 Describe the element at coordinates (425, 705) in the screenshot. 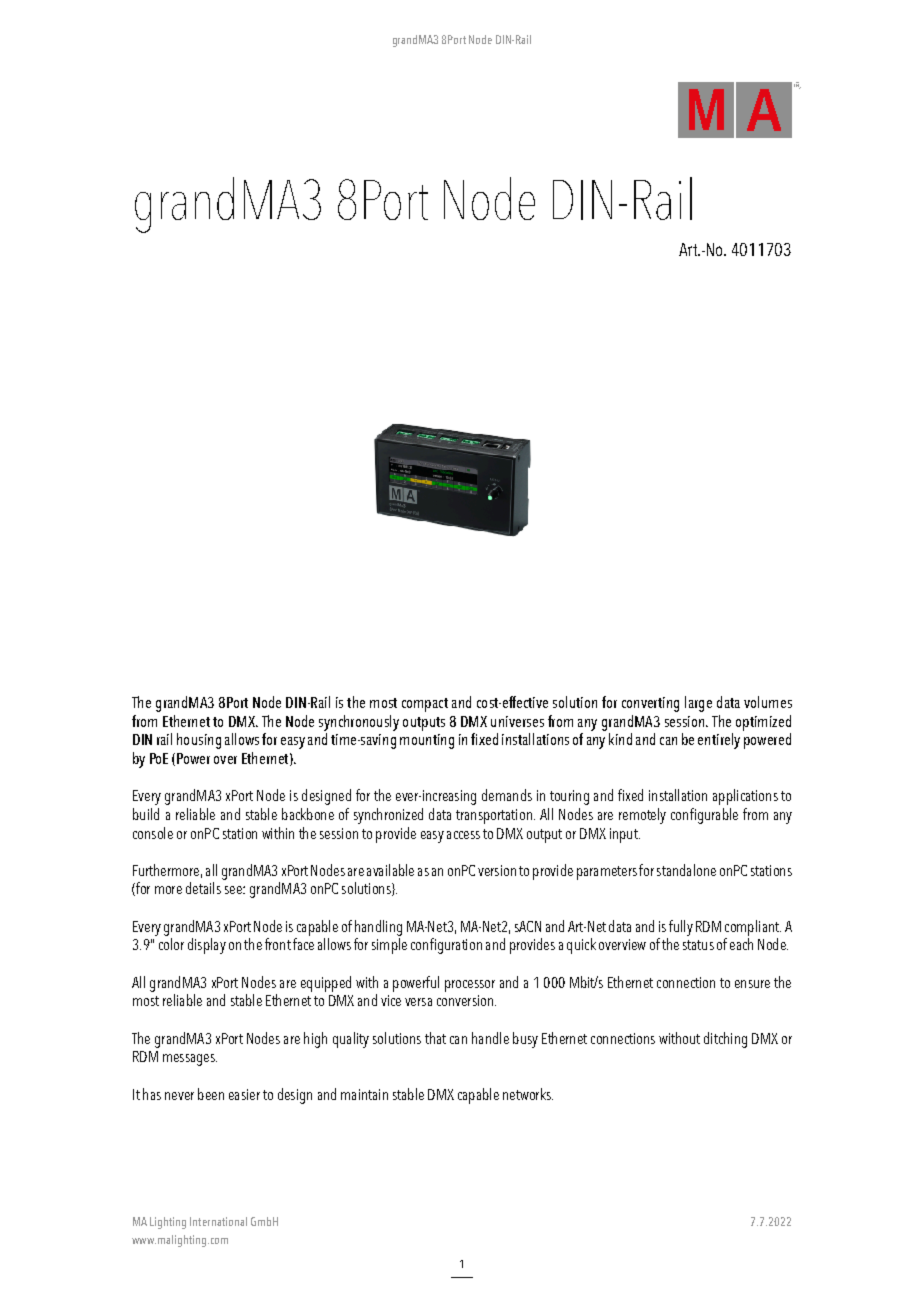

I see `compact` at that location.
